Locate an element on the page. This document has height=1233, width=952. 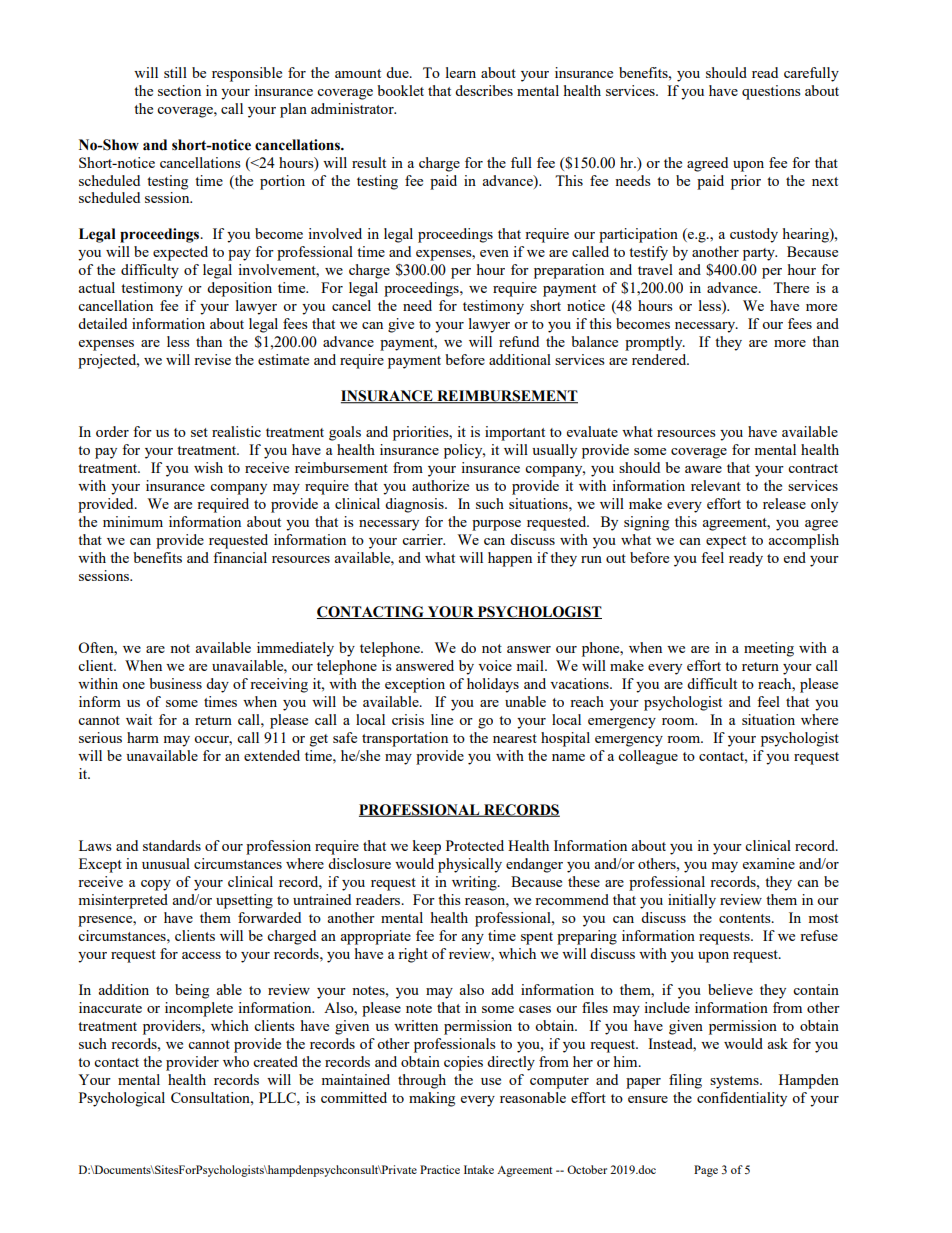
section is located at coordinates (179, 90).
